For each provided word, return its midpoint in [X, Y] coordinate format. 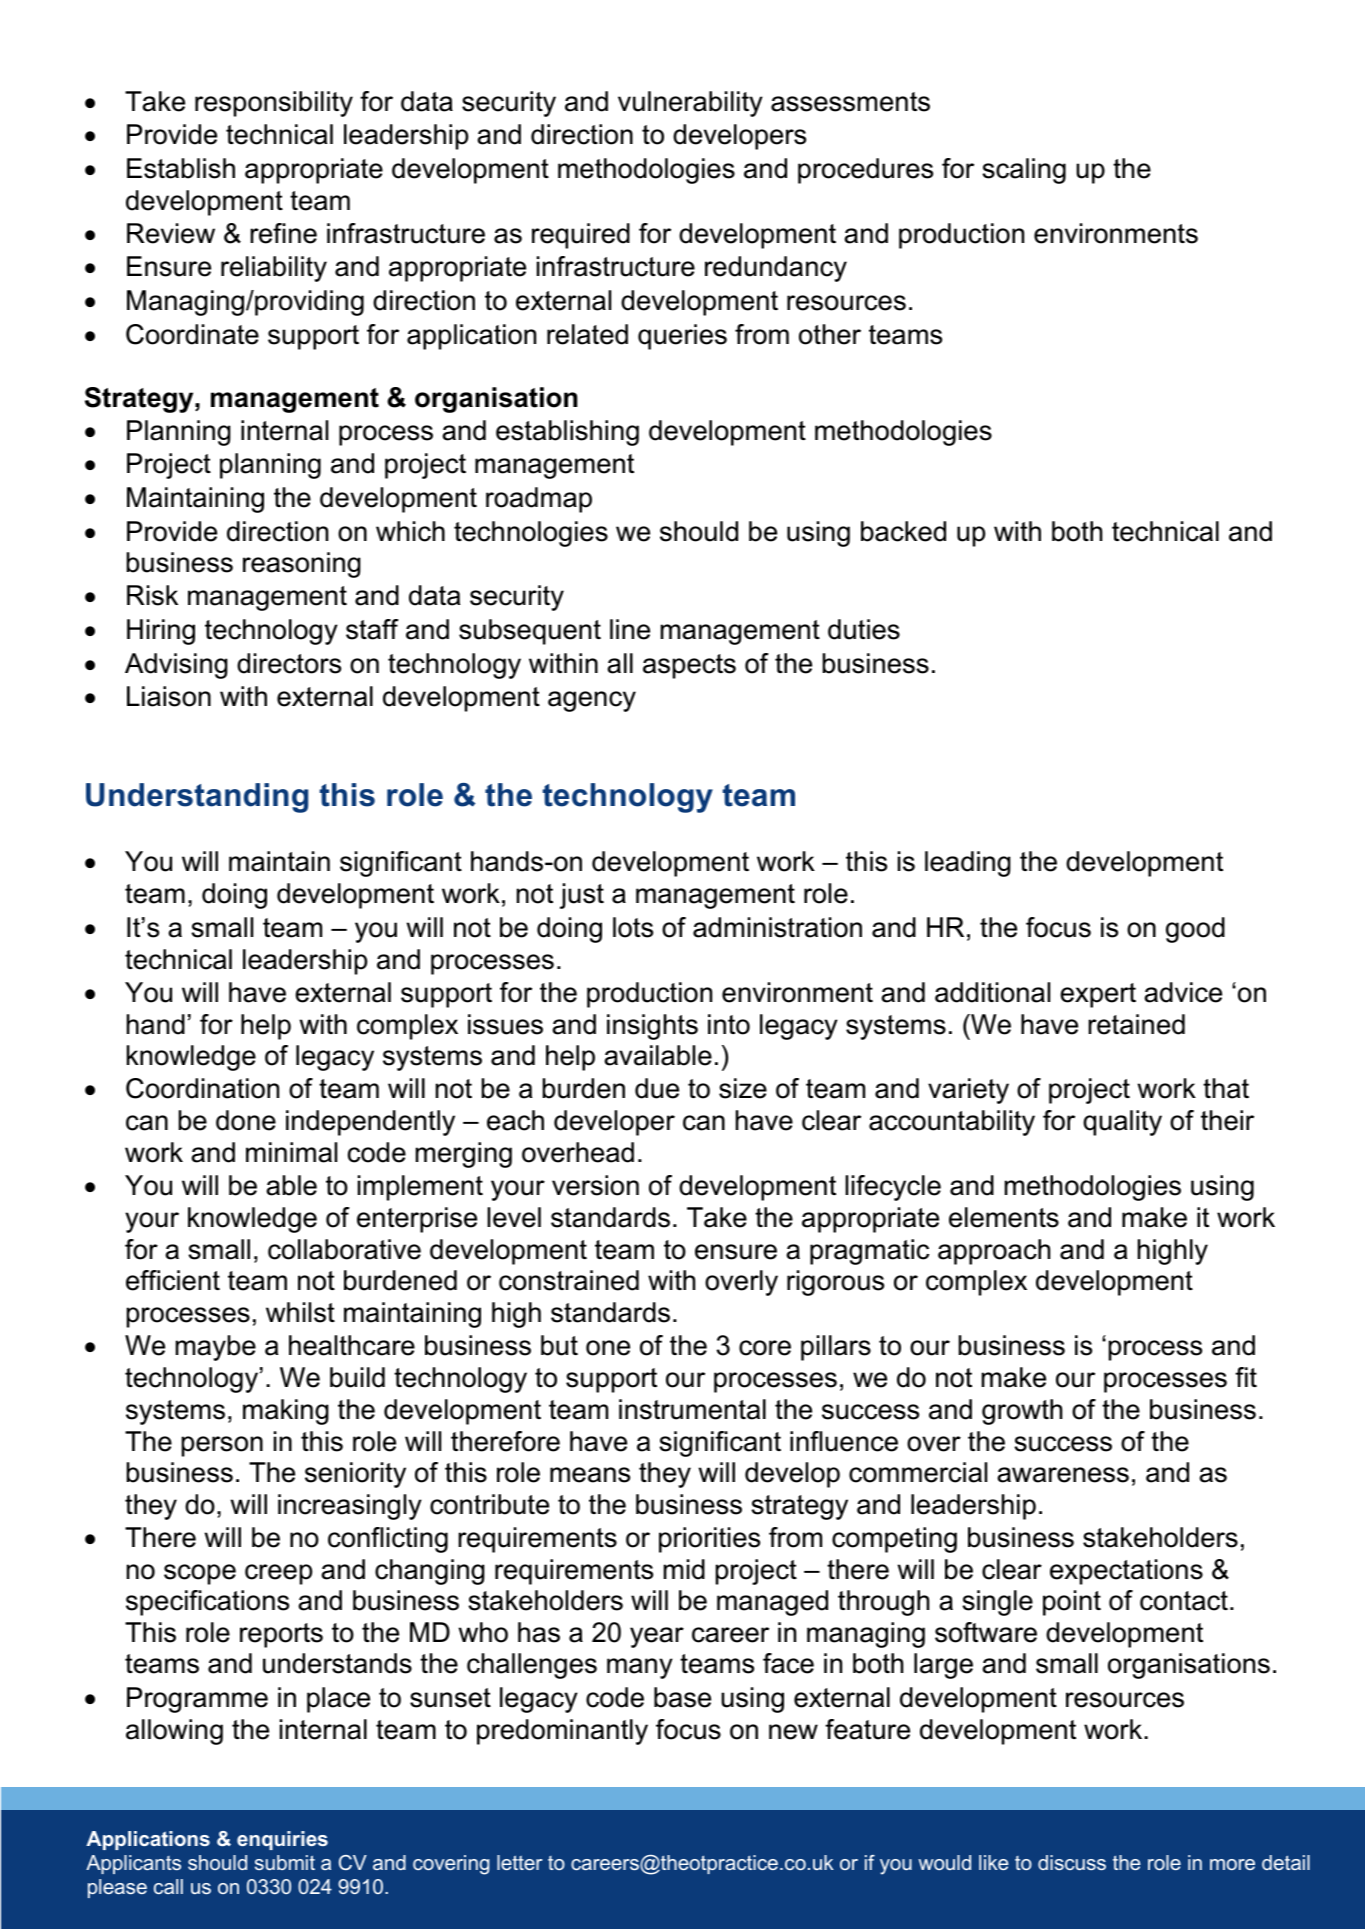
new [793, 1732]
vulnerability [690, 104]
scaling [1024, 171]
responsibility [274, 104]
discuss [1072, 1862]
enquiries [282, 1840]
